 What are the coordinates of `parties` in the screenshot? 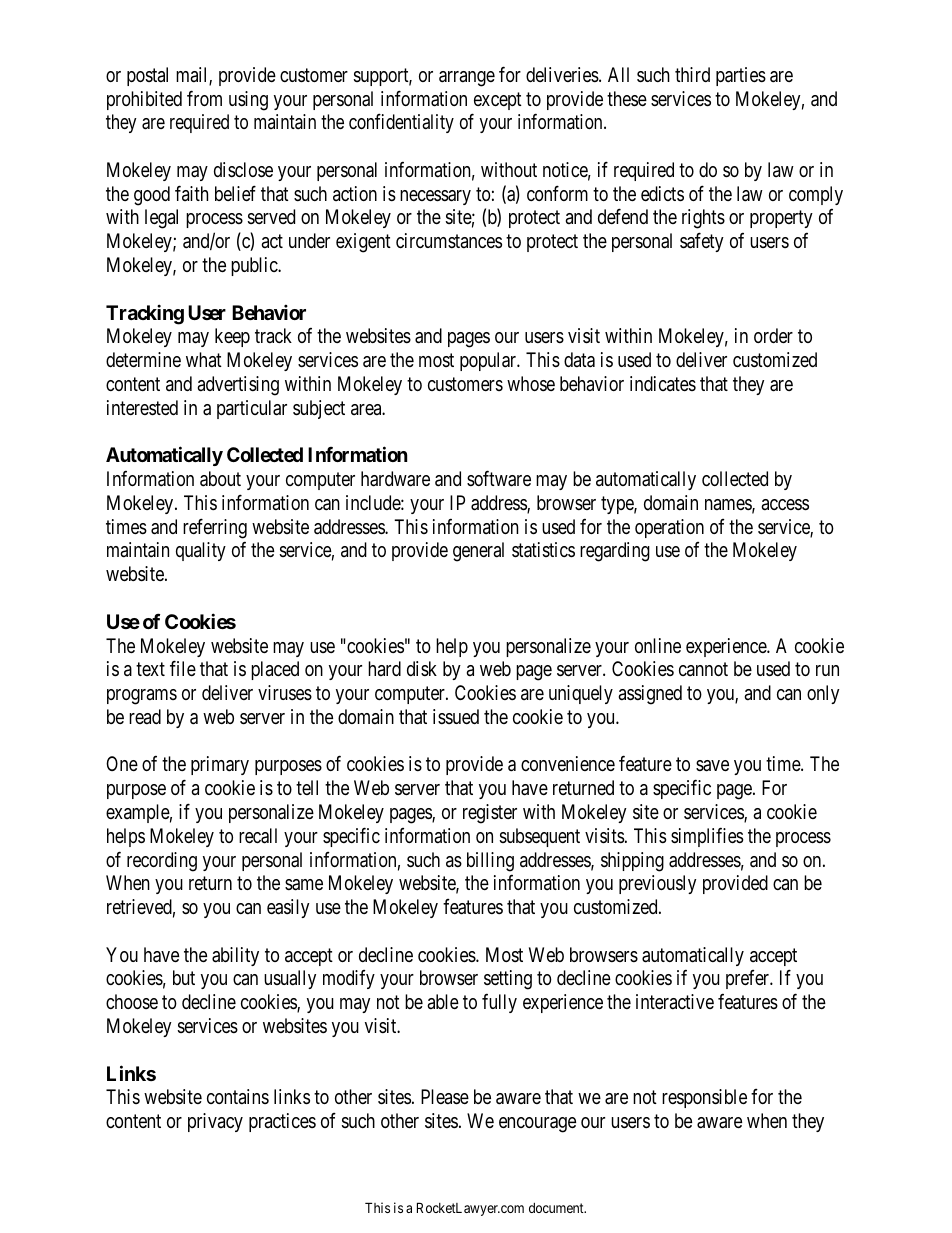 It's located at (741, 76).
